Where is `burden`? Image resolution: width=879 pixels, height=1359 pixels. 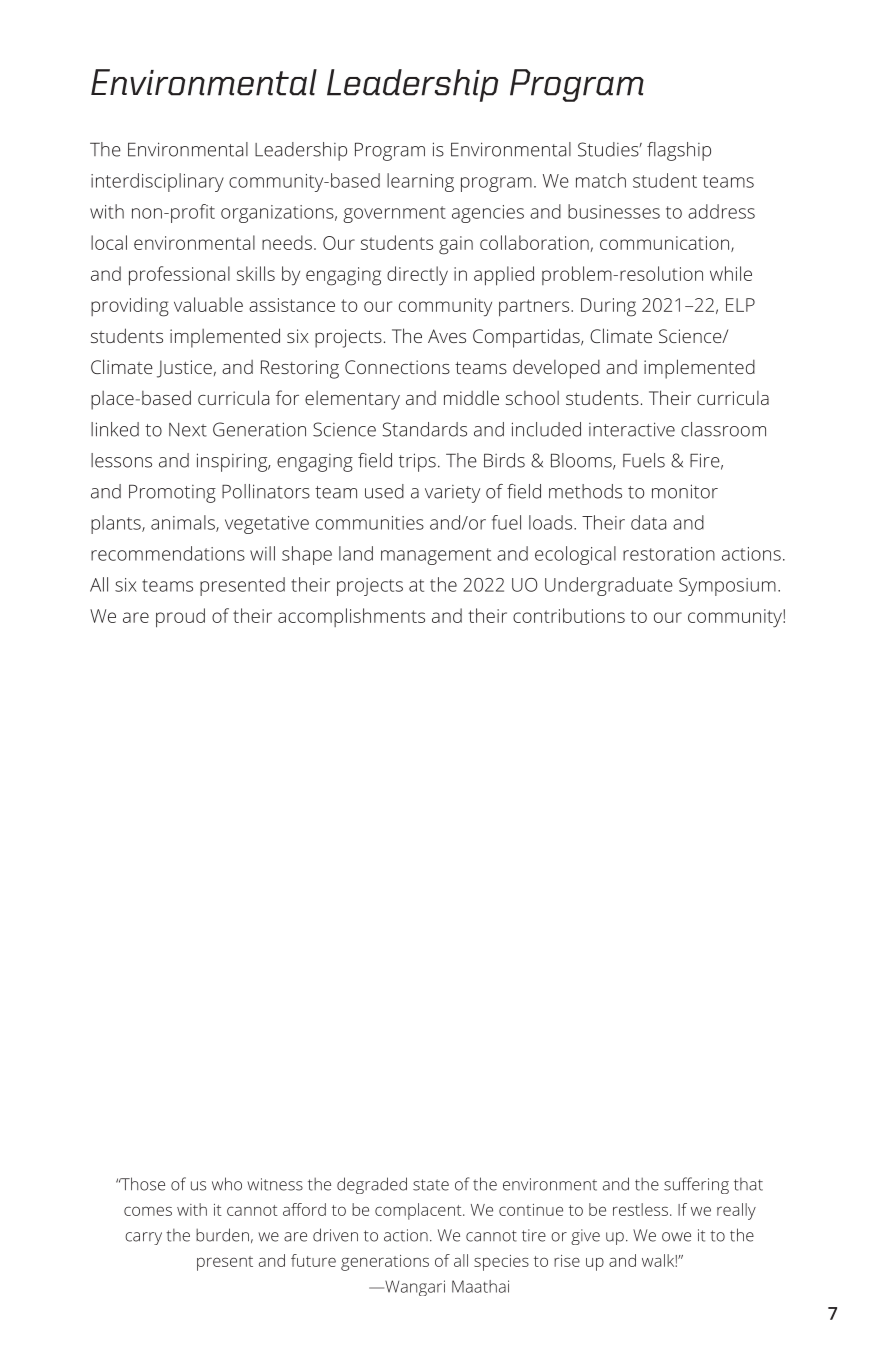
burden is located at coordinates (222, 1235).
